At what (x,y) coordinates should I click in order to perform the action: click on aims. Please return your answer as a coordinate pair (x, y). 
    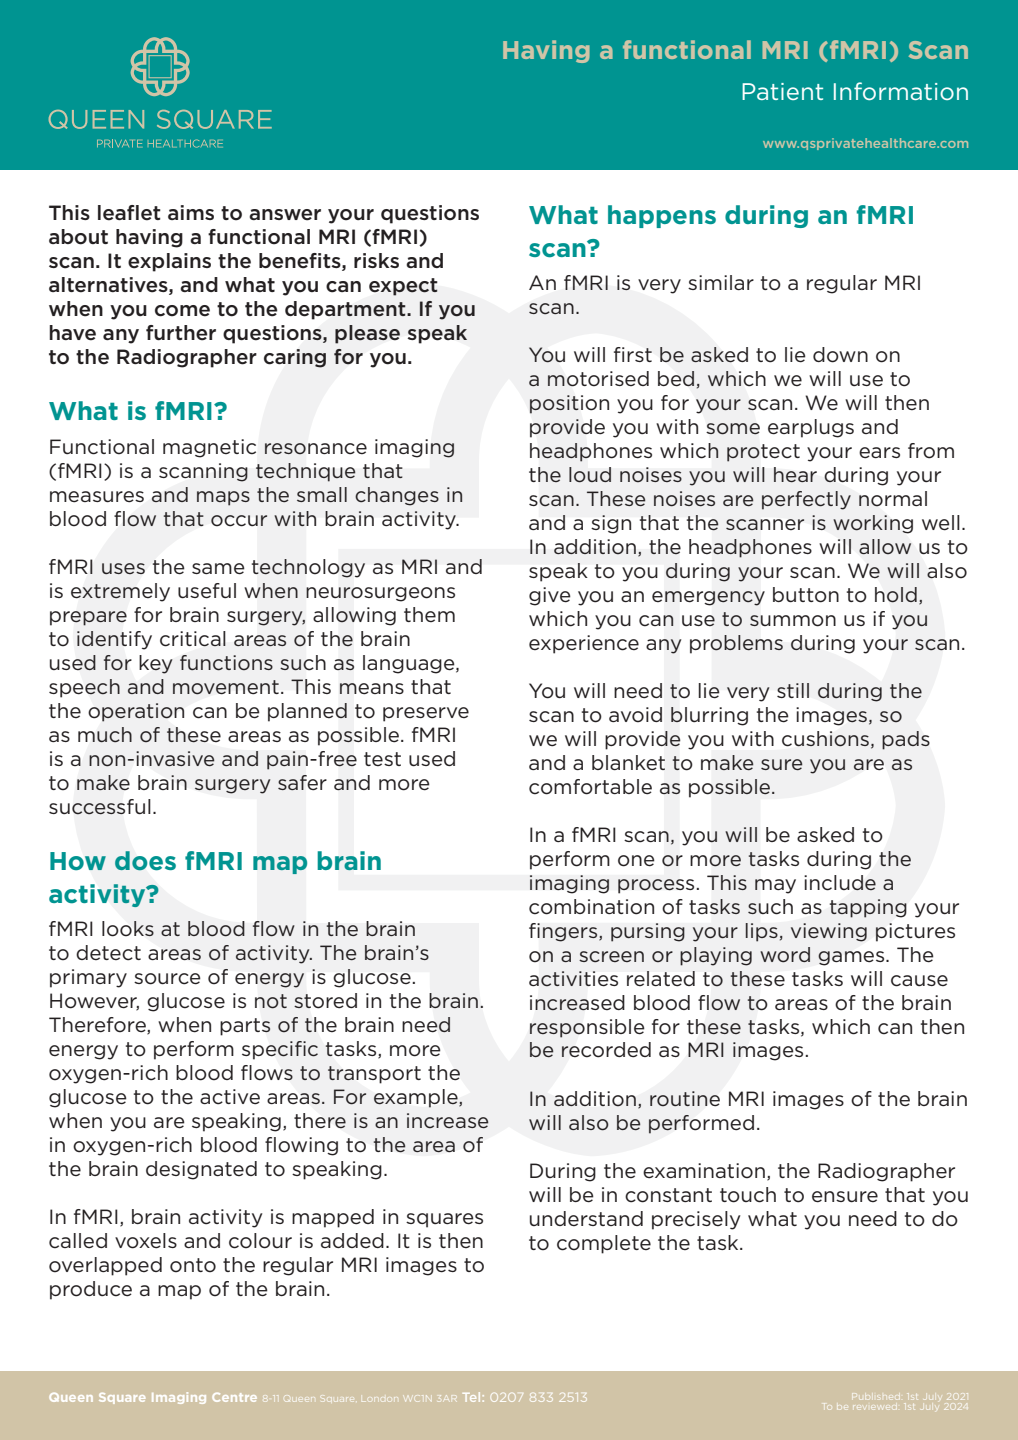
    Looking at the image, I should click on (191, 212).
